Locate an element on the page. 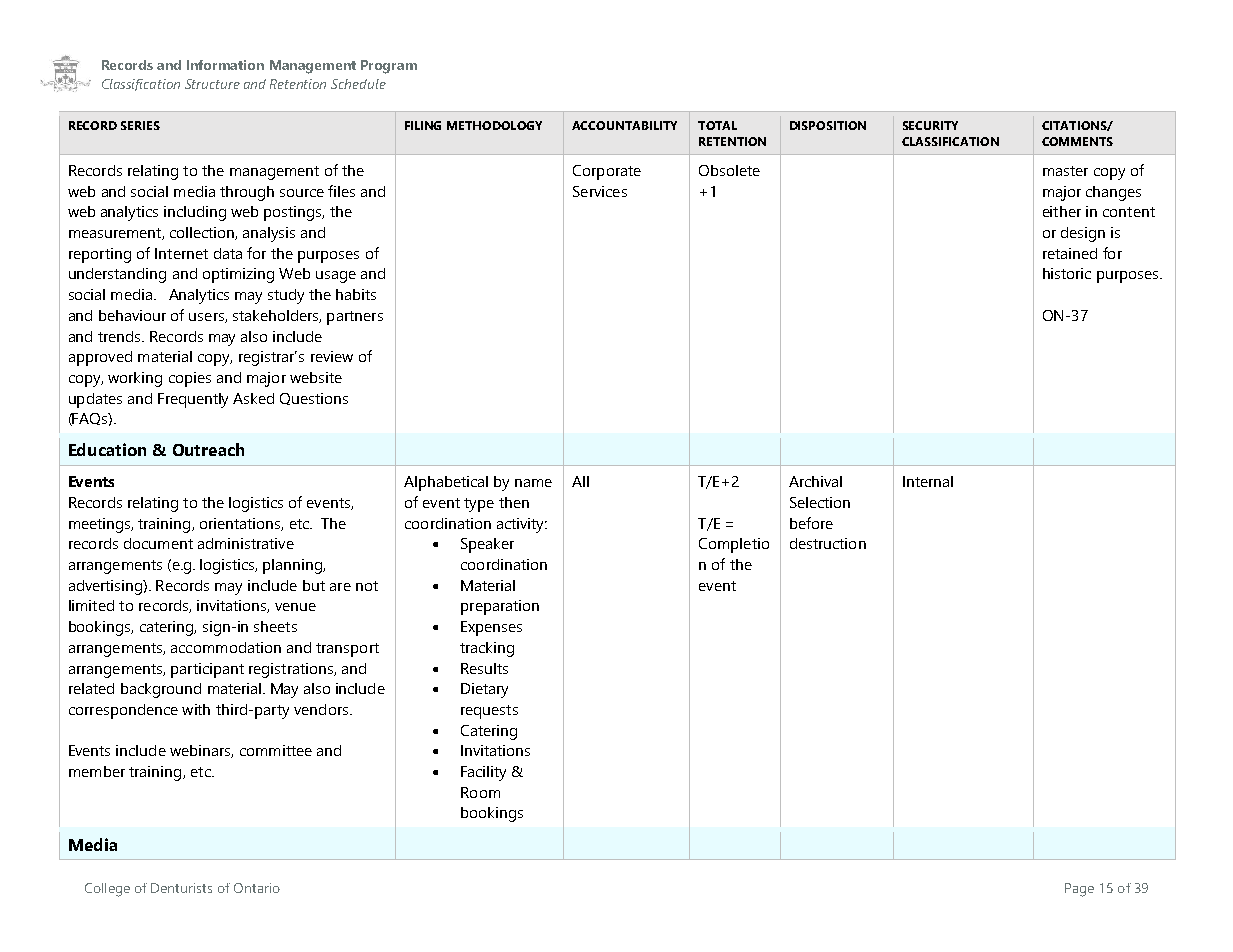  Services is located at coordinates (600, 191).
